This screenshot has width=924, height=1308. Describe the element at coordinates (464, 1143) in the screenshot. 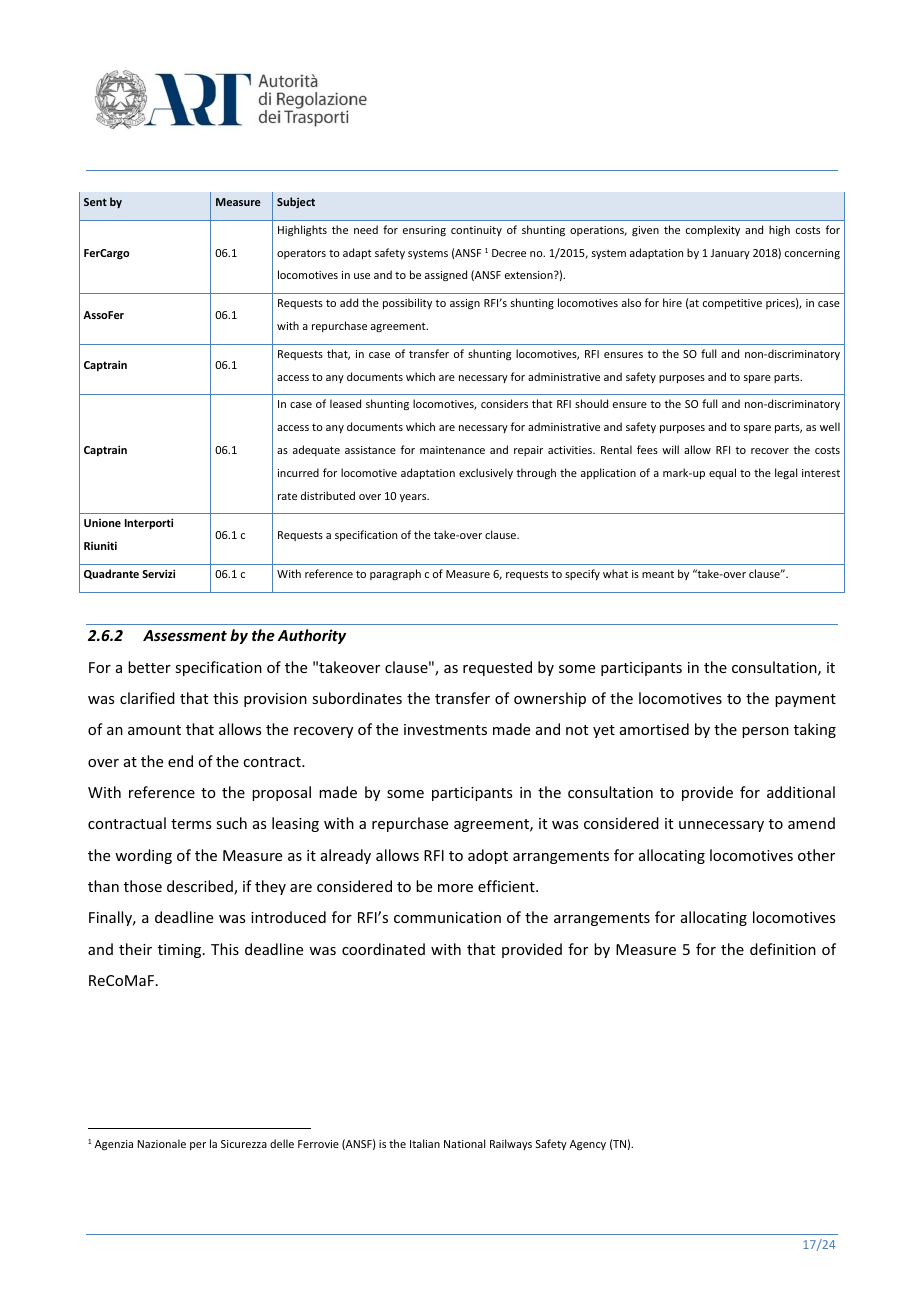

I see `National` at that location.
